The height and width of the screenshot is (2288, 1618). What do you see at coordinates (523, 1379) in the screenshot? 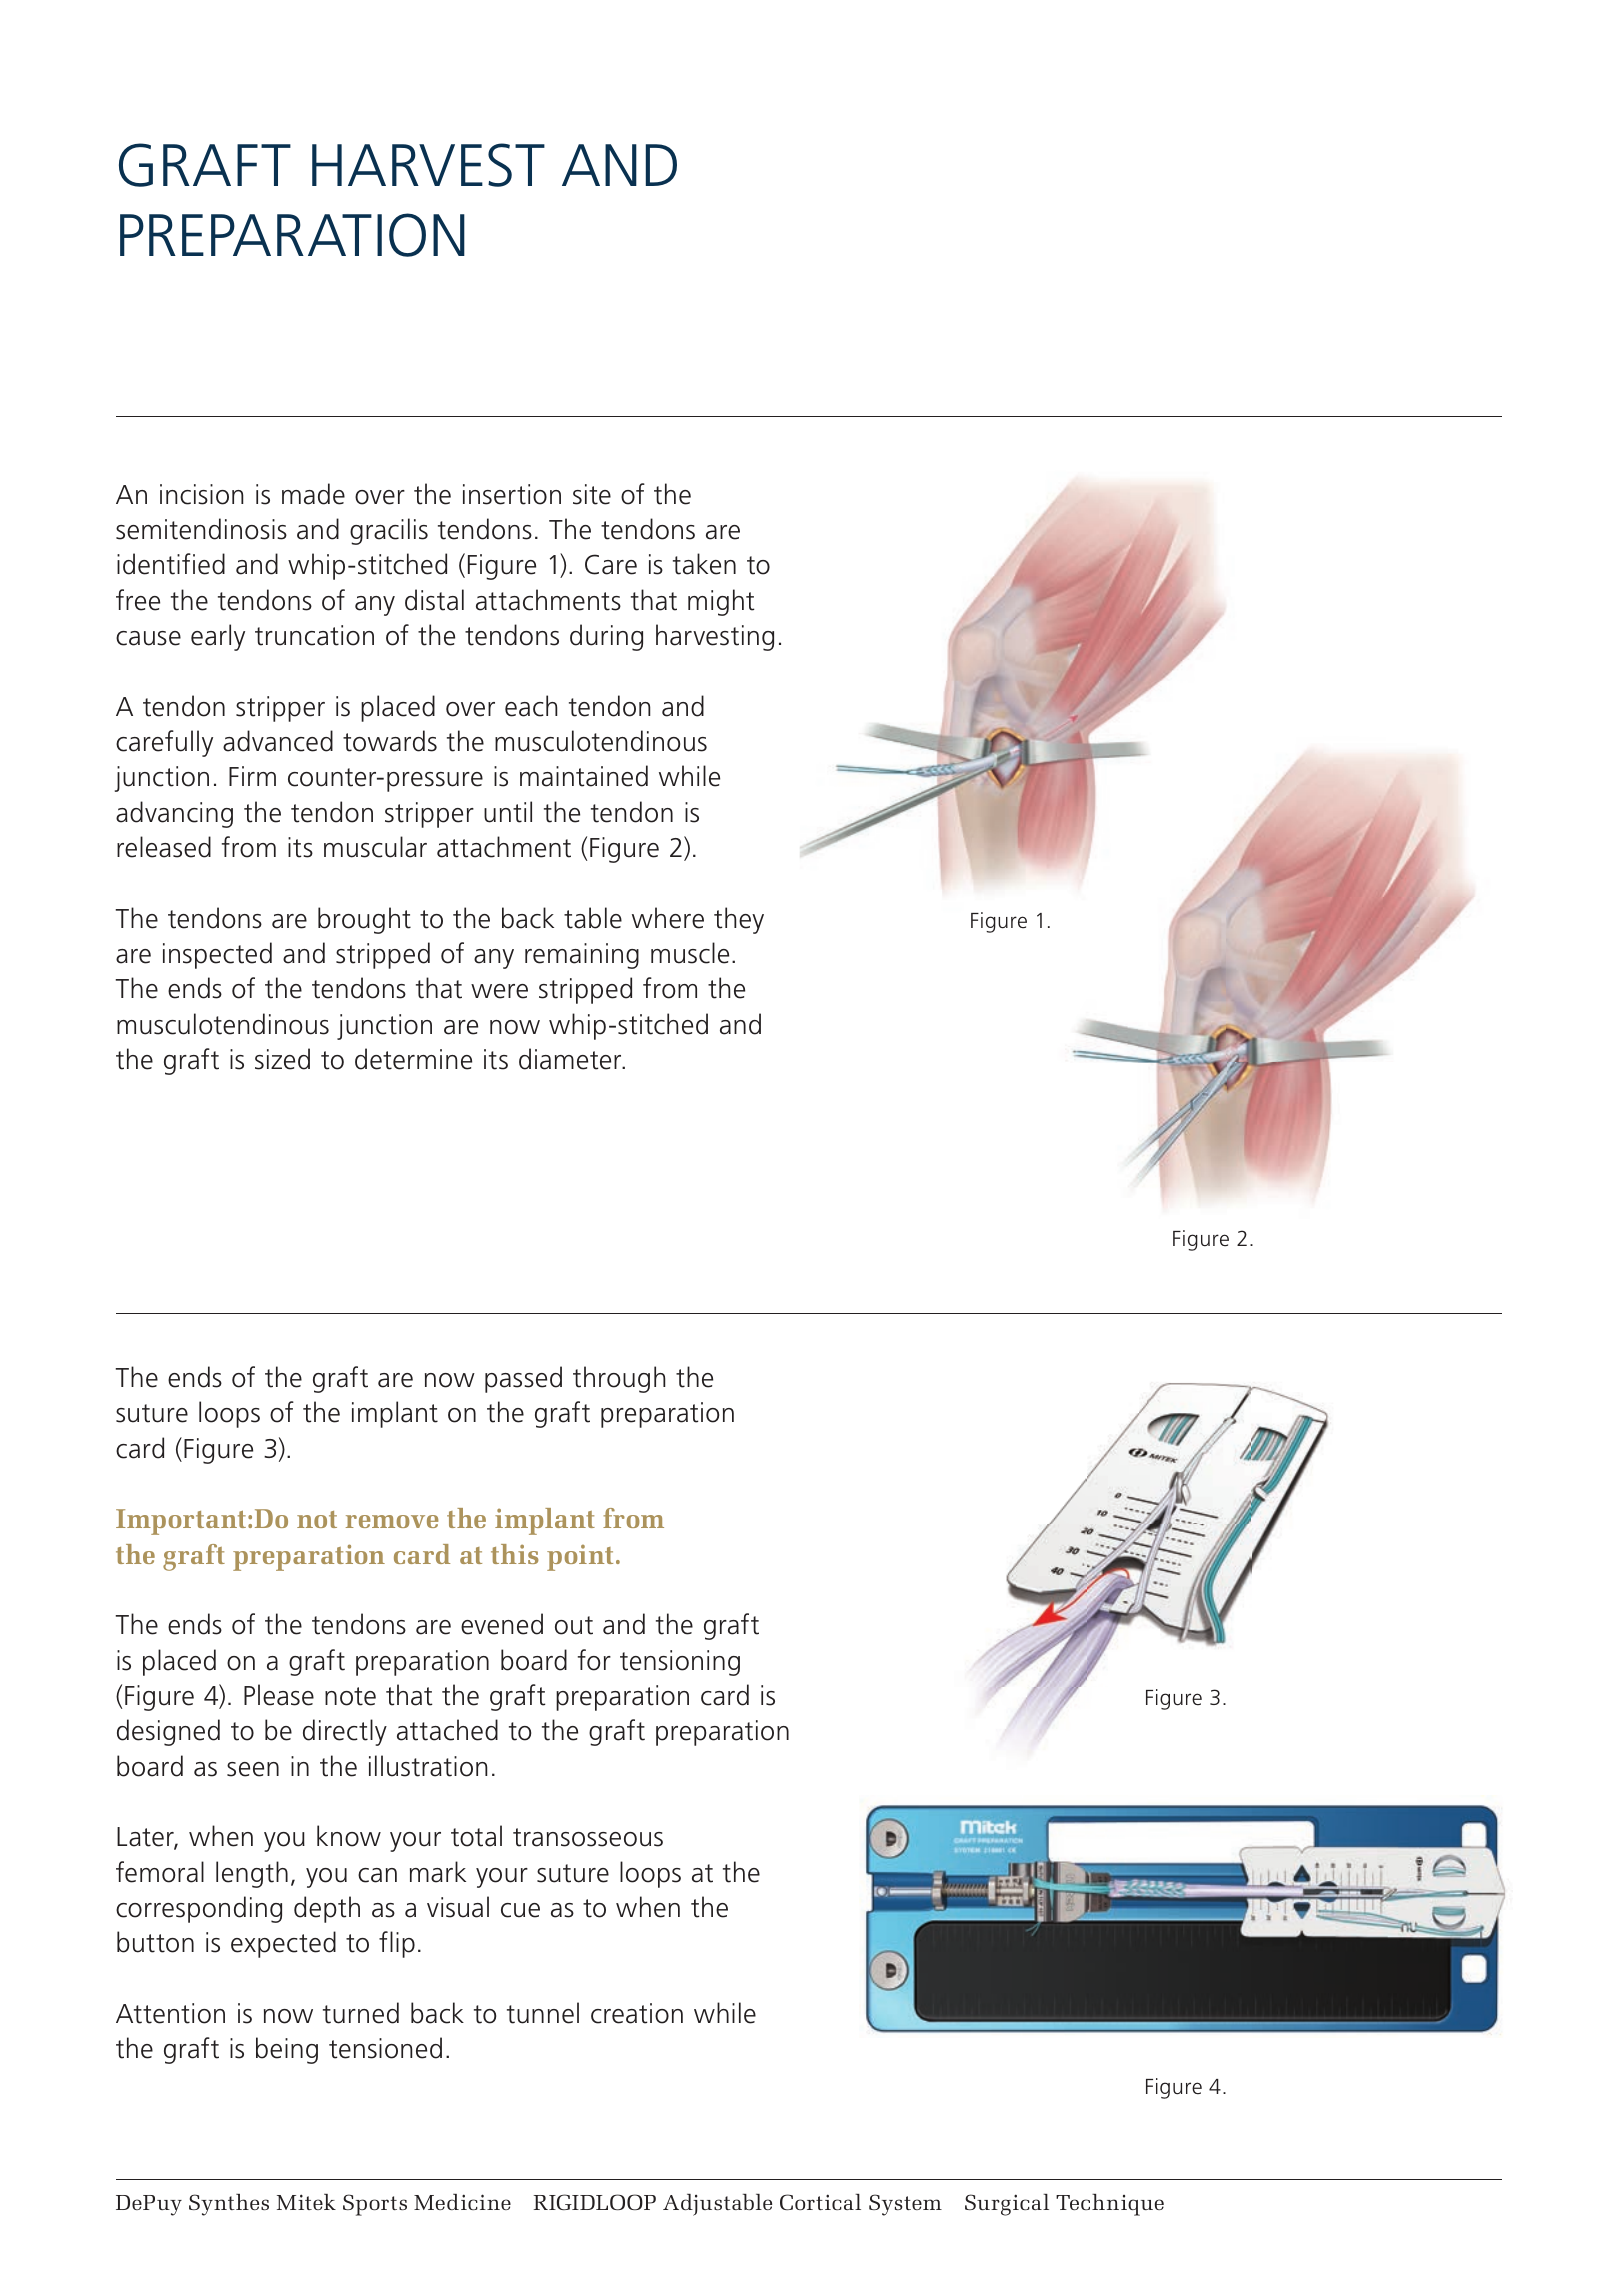
I see `passed` at bounding box center [523, 1379].
